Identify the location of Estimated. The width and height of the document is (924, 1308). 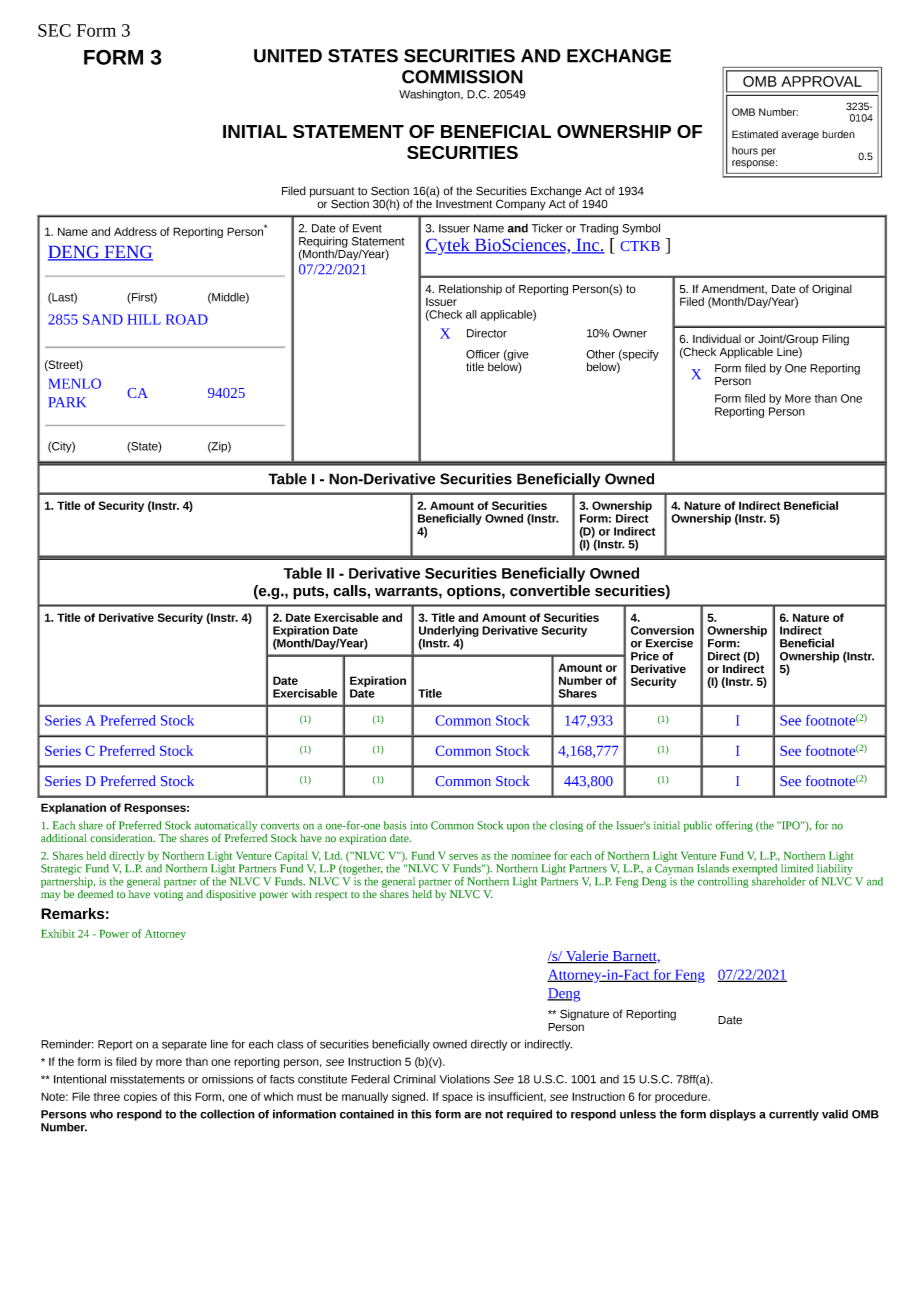
(755, 134).
